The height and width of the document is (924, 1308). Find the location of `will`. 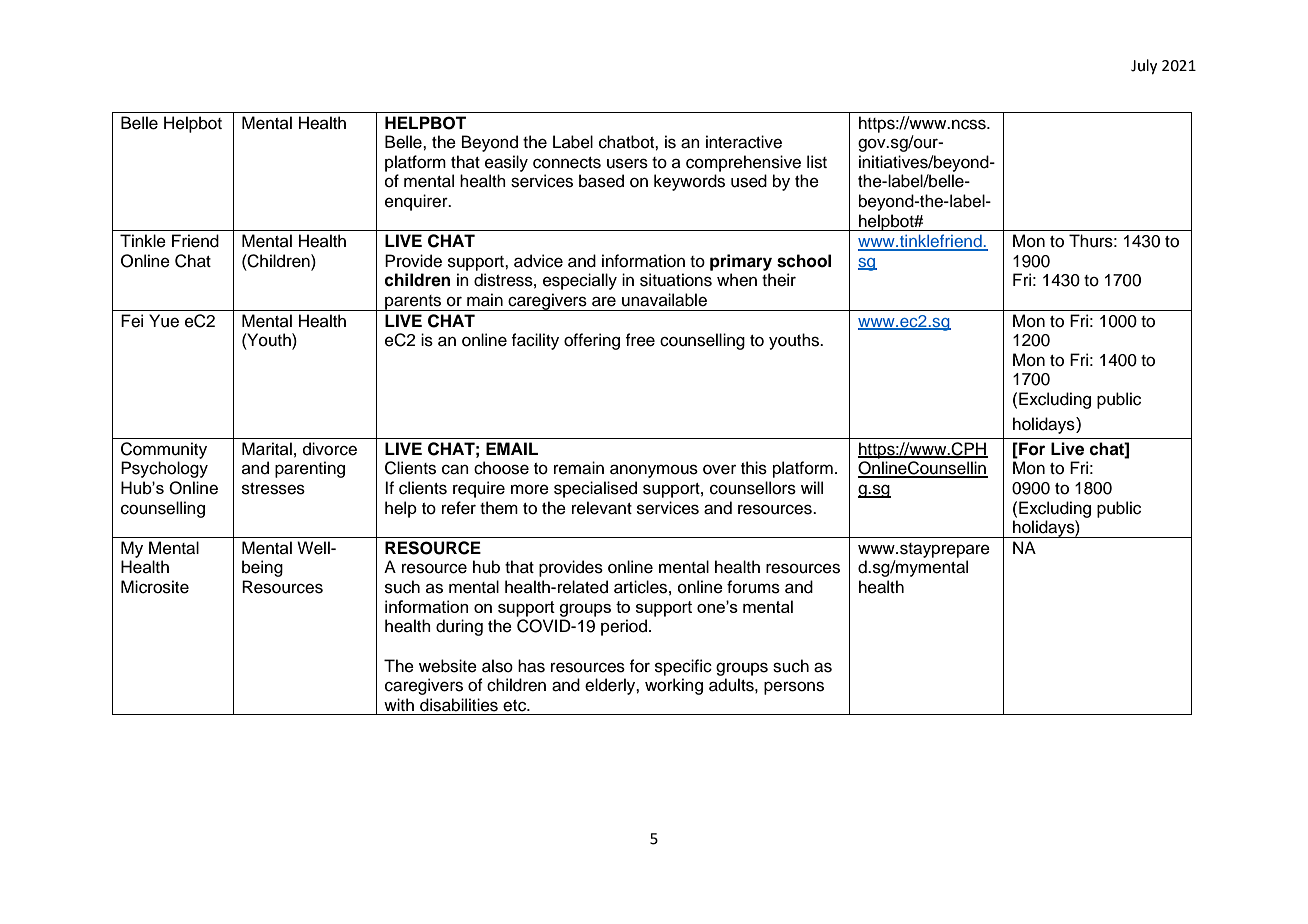

will is located at coordinates (812, 487).
